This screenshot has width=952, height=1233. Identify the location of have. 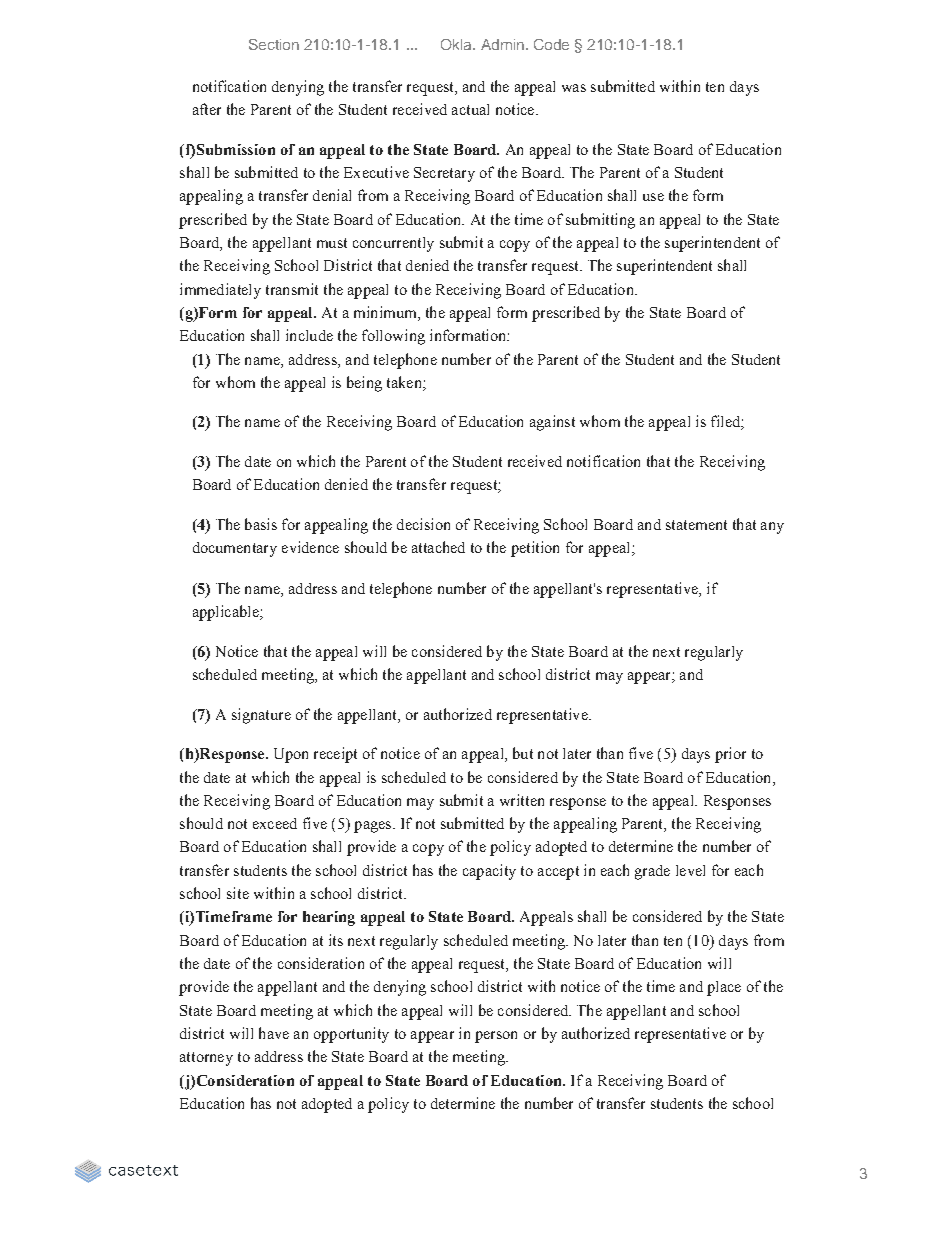
(274, 1033).
